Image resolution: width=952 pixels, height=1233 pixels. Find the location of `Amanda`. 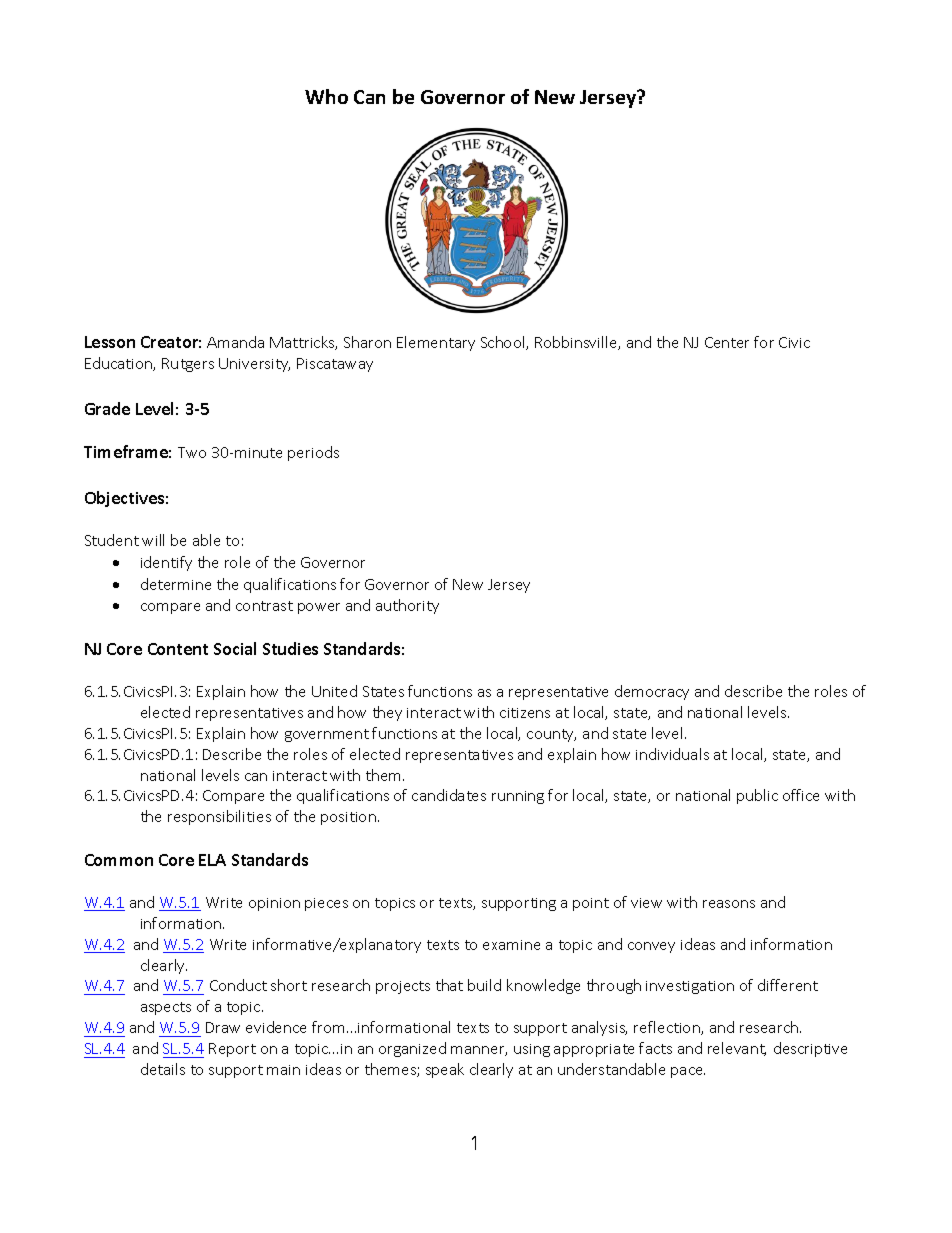

Amanda is located at coordinates (235, 342).
